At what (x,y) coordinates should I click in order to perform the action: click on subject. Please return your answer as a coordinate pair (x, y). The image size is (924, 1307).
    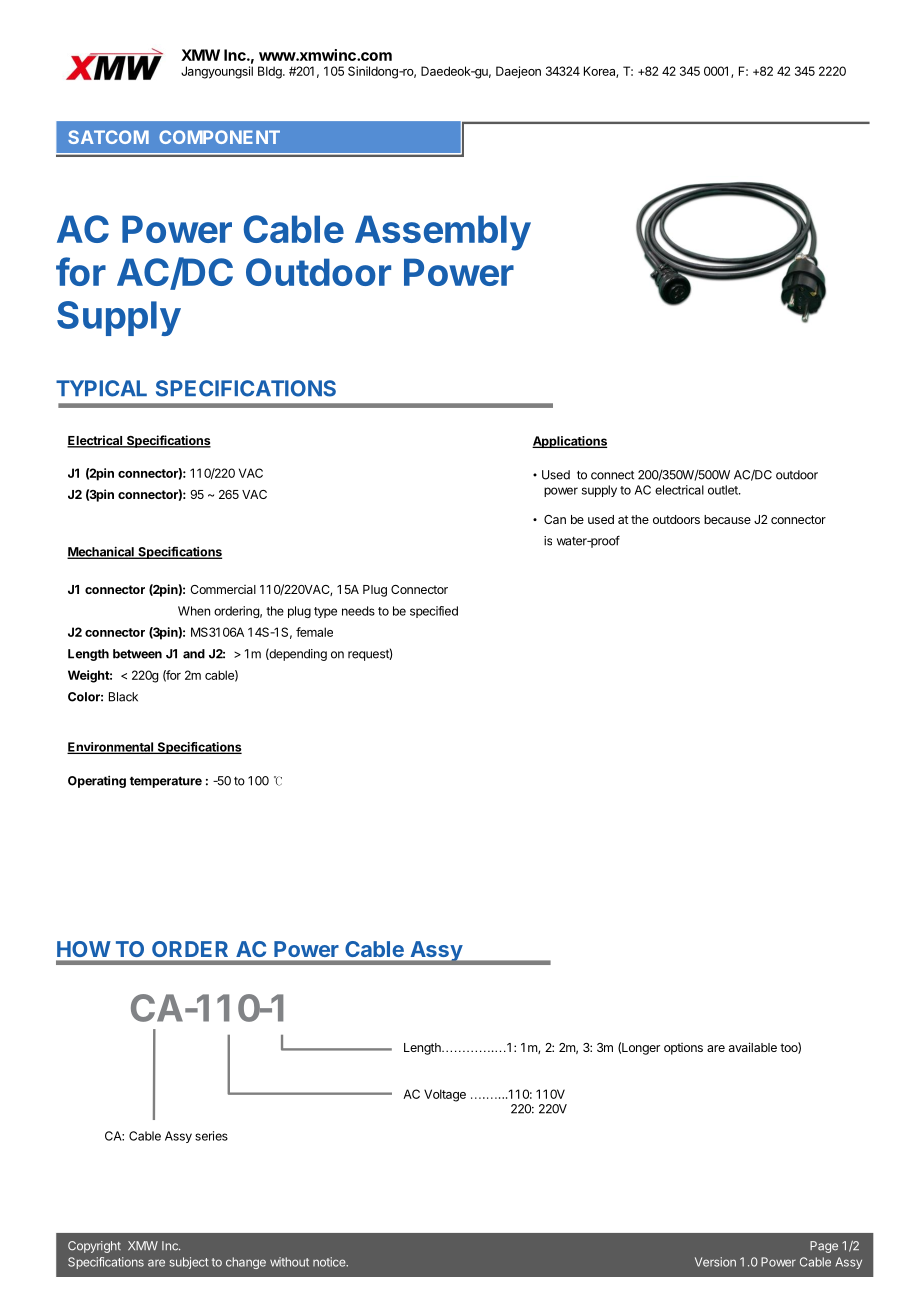
    Looking at the image, I should click on (188, 1263).
